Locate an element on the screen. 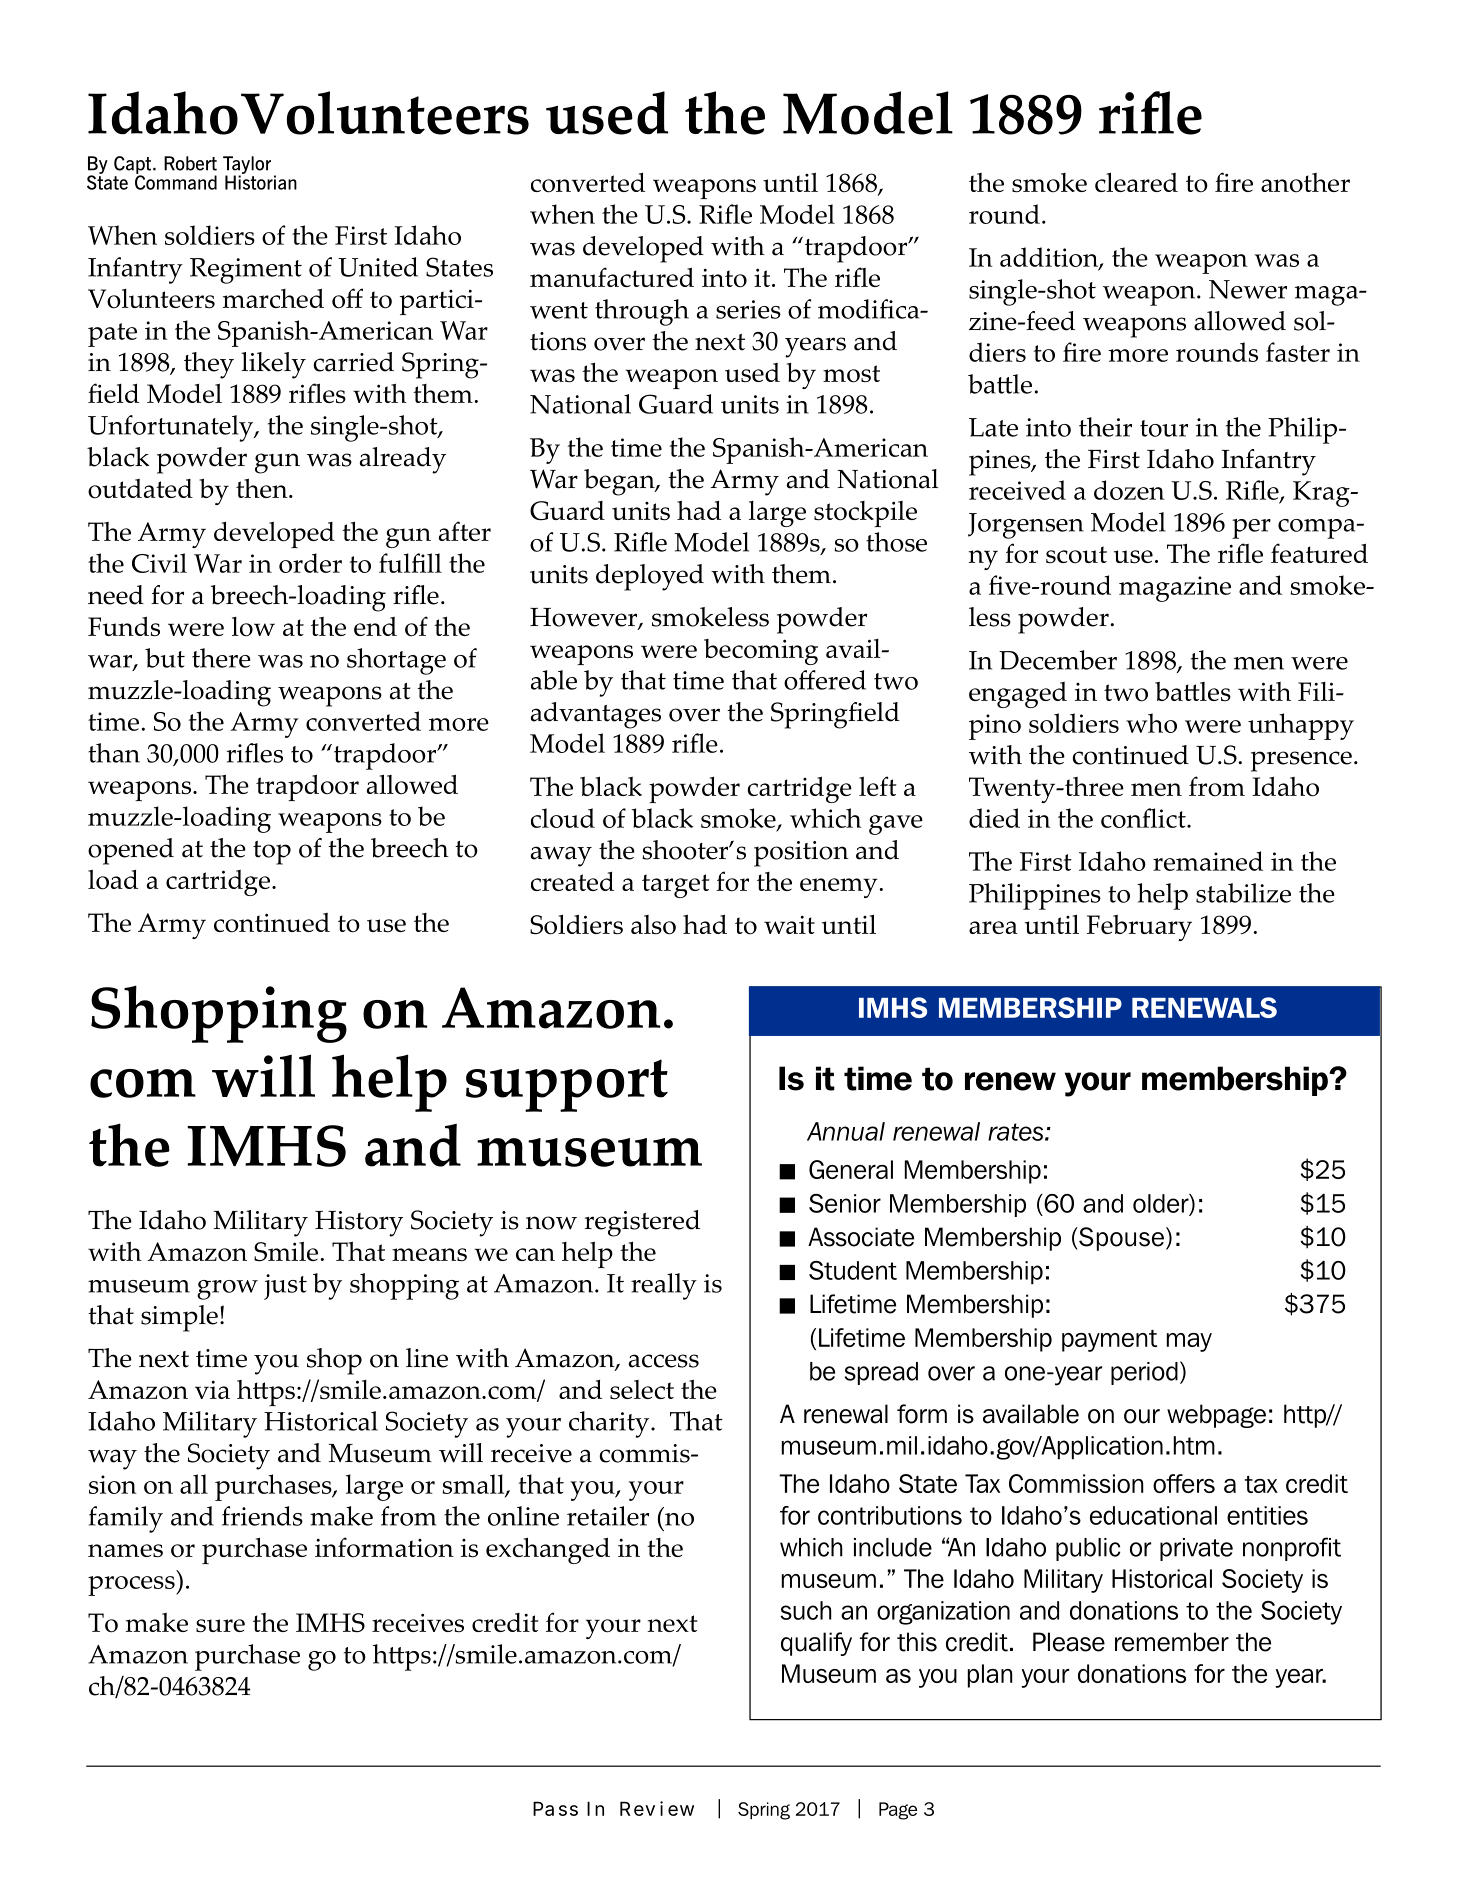  Historian is located at coordinates (261, 181).
